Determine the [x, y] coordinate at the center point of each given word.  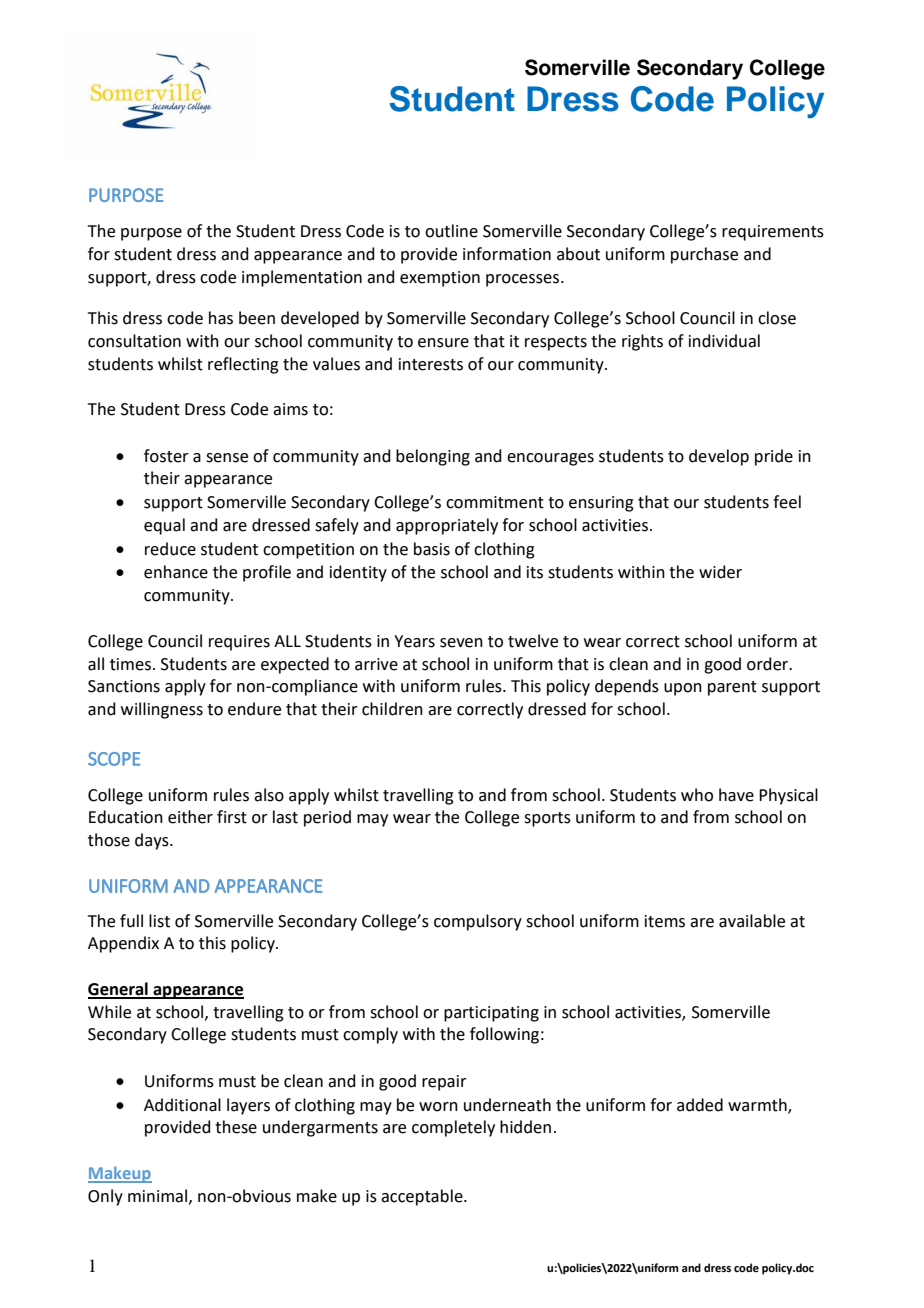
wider [720, 572]
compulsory [478, 922]
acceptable [423, 1197]
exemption [440, 279]
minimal [159, 1196]
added [700, 1105]
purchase [704, 255]
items [665, 921]
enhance [176, 572]
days [153, 841]
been [257, 318]
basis [432, 549]
